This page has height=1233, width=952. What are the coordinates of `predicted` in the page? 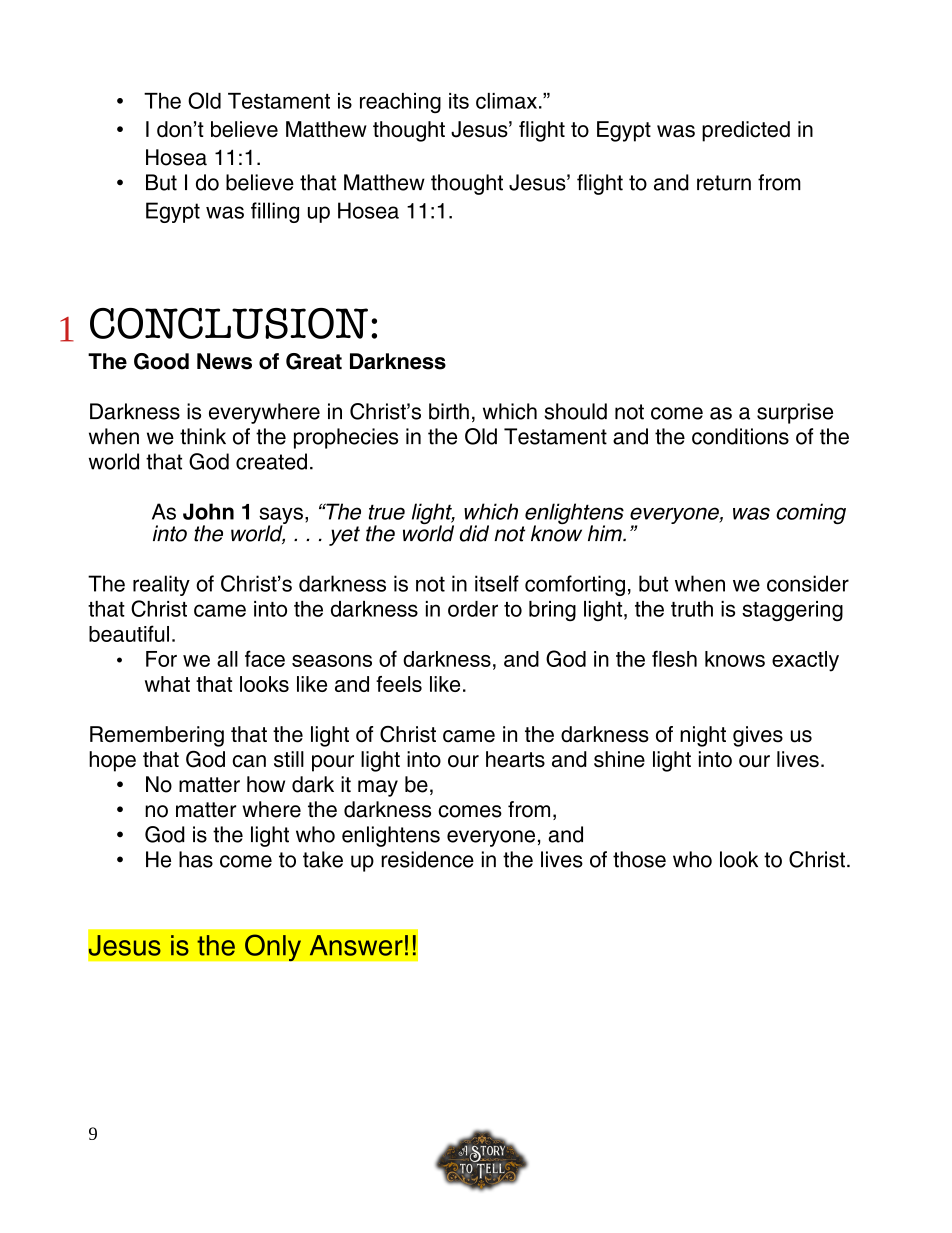 It's located at (746, 131).
